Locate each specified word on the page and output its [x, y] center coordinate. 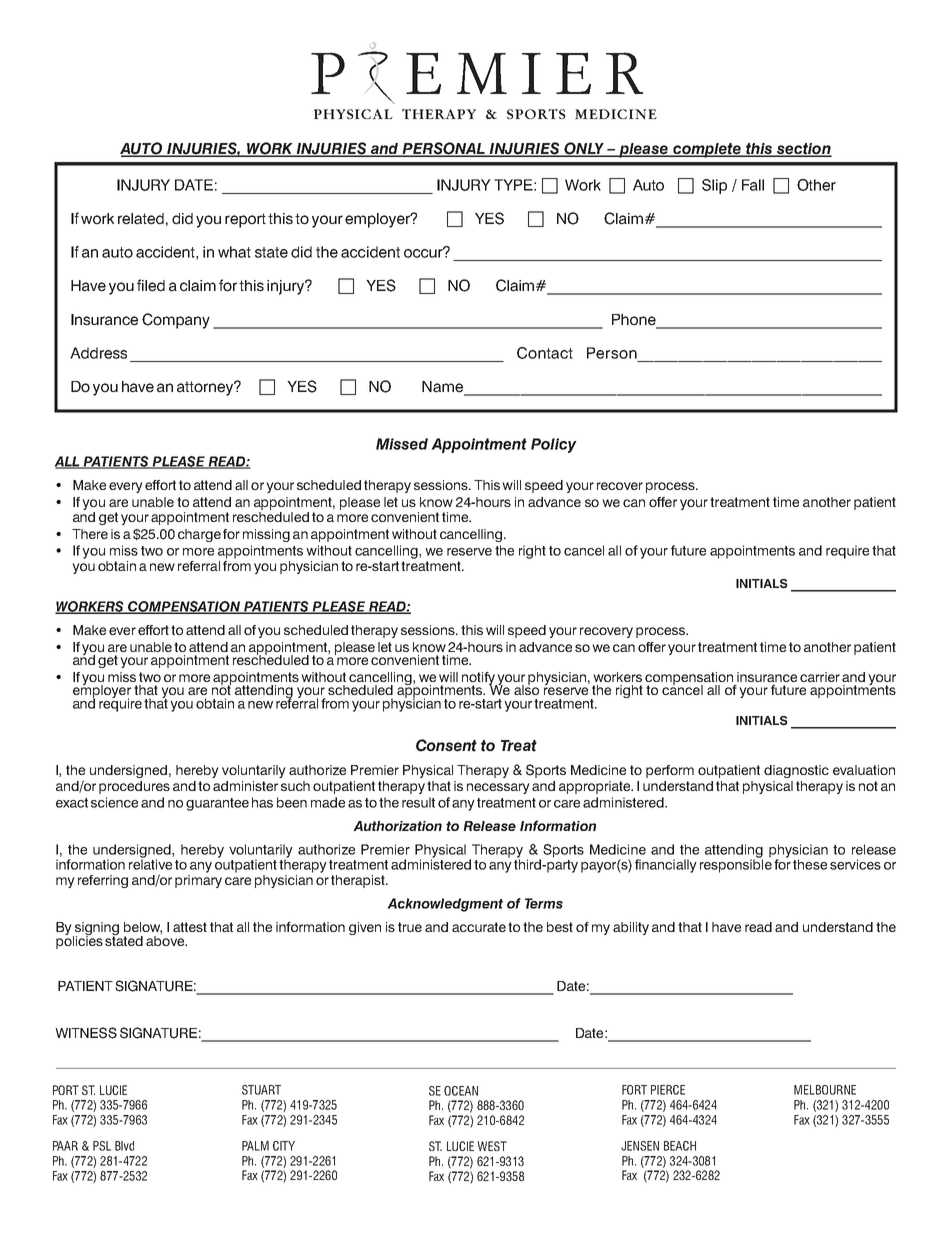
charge [199, 535]
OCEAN [461, 1091]
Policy [554, 445]
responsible [736, 865]
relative [150, 863]
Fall [753, 185]
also [526, 688]
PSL [102, 1146]
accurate [479, 927]
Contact [545, 353]
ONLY [584, 149]
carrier [820, 677]
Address [98, 353]
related [141, 219]
